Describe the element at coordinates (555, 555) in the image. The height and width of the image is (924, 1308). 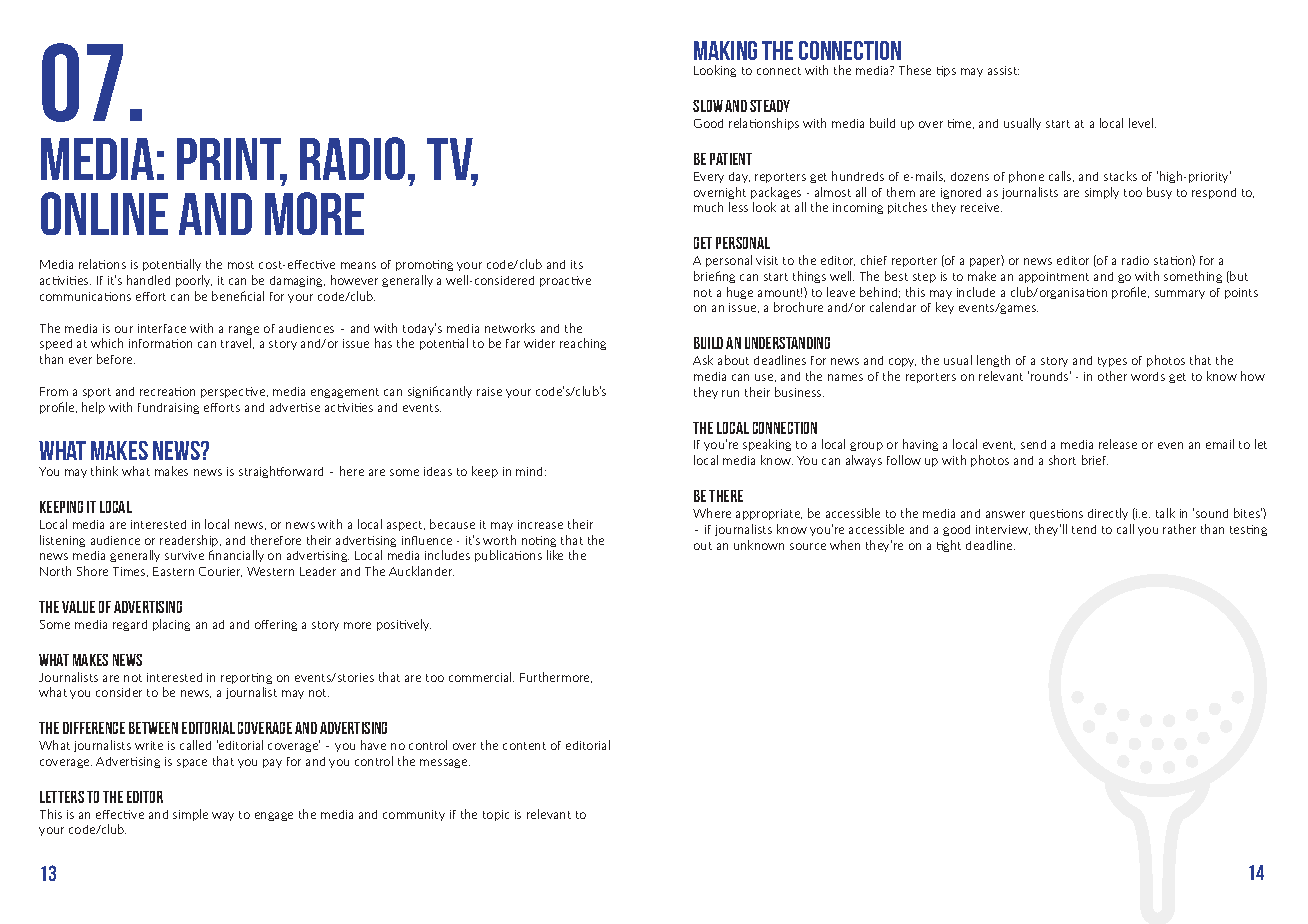
I see `like` at that location.
